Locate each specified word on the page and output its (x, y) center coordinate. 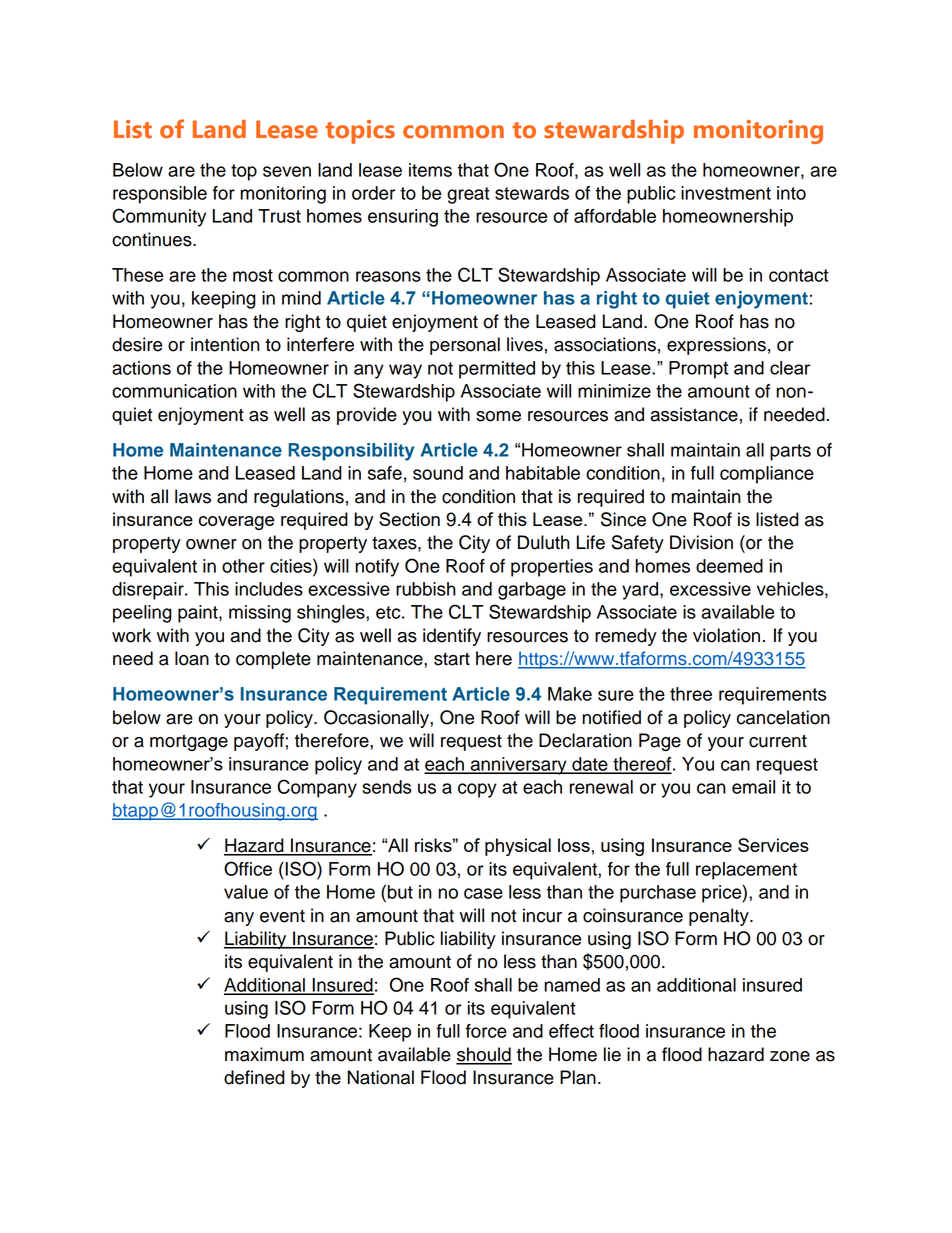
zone (790, 1056)
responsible (160, 195)
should (484, 1055)
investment (726, 193)
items (430, 170)
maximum (264, 1054)
